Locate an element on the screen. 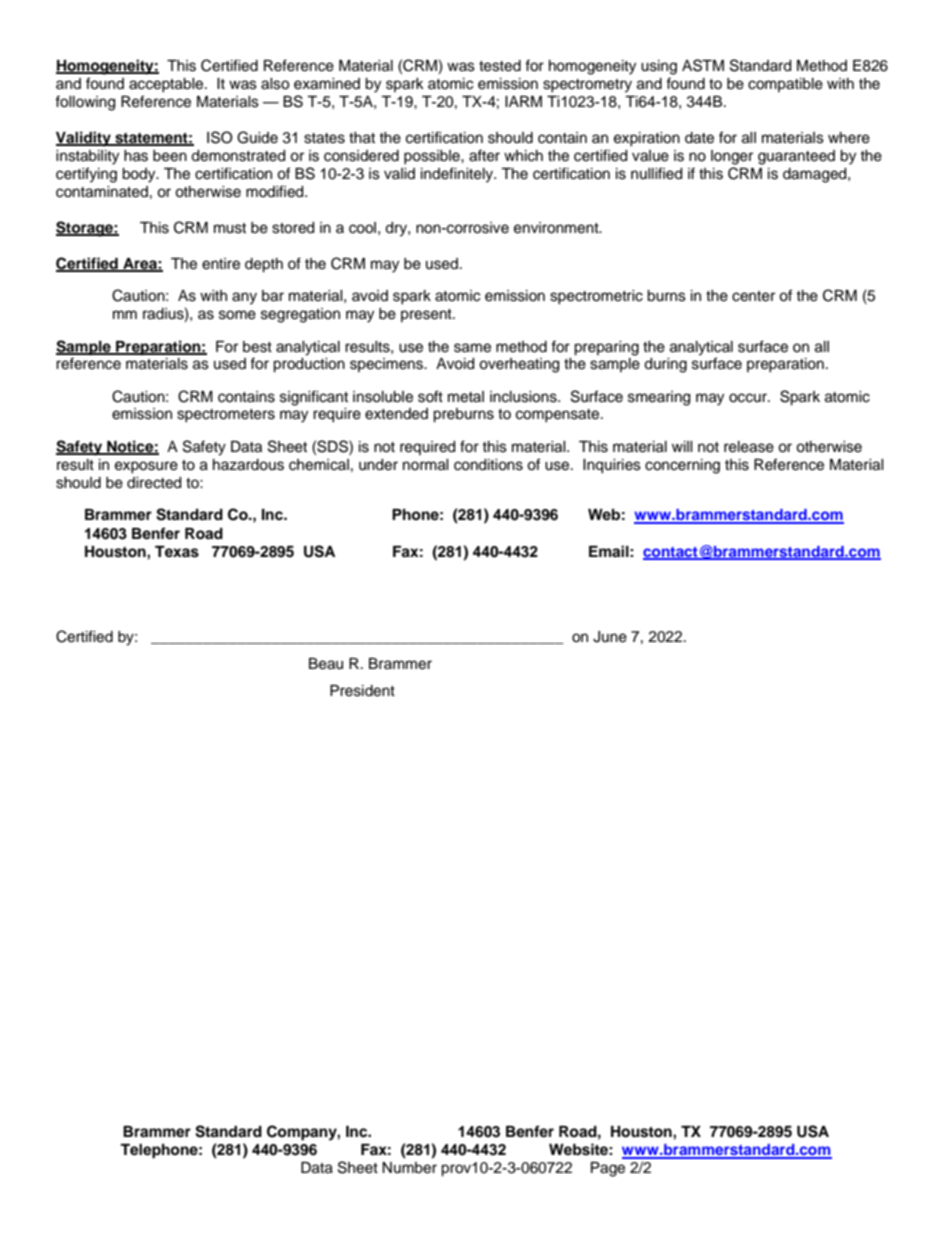 The width and height of the screenshot is (952, 1233). acceptable is located at coordinates (167, 85).
